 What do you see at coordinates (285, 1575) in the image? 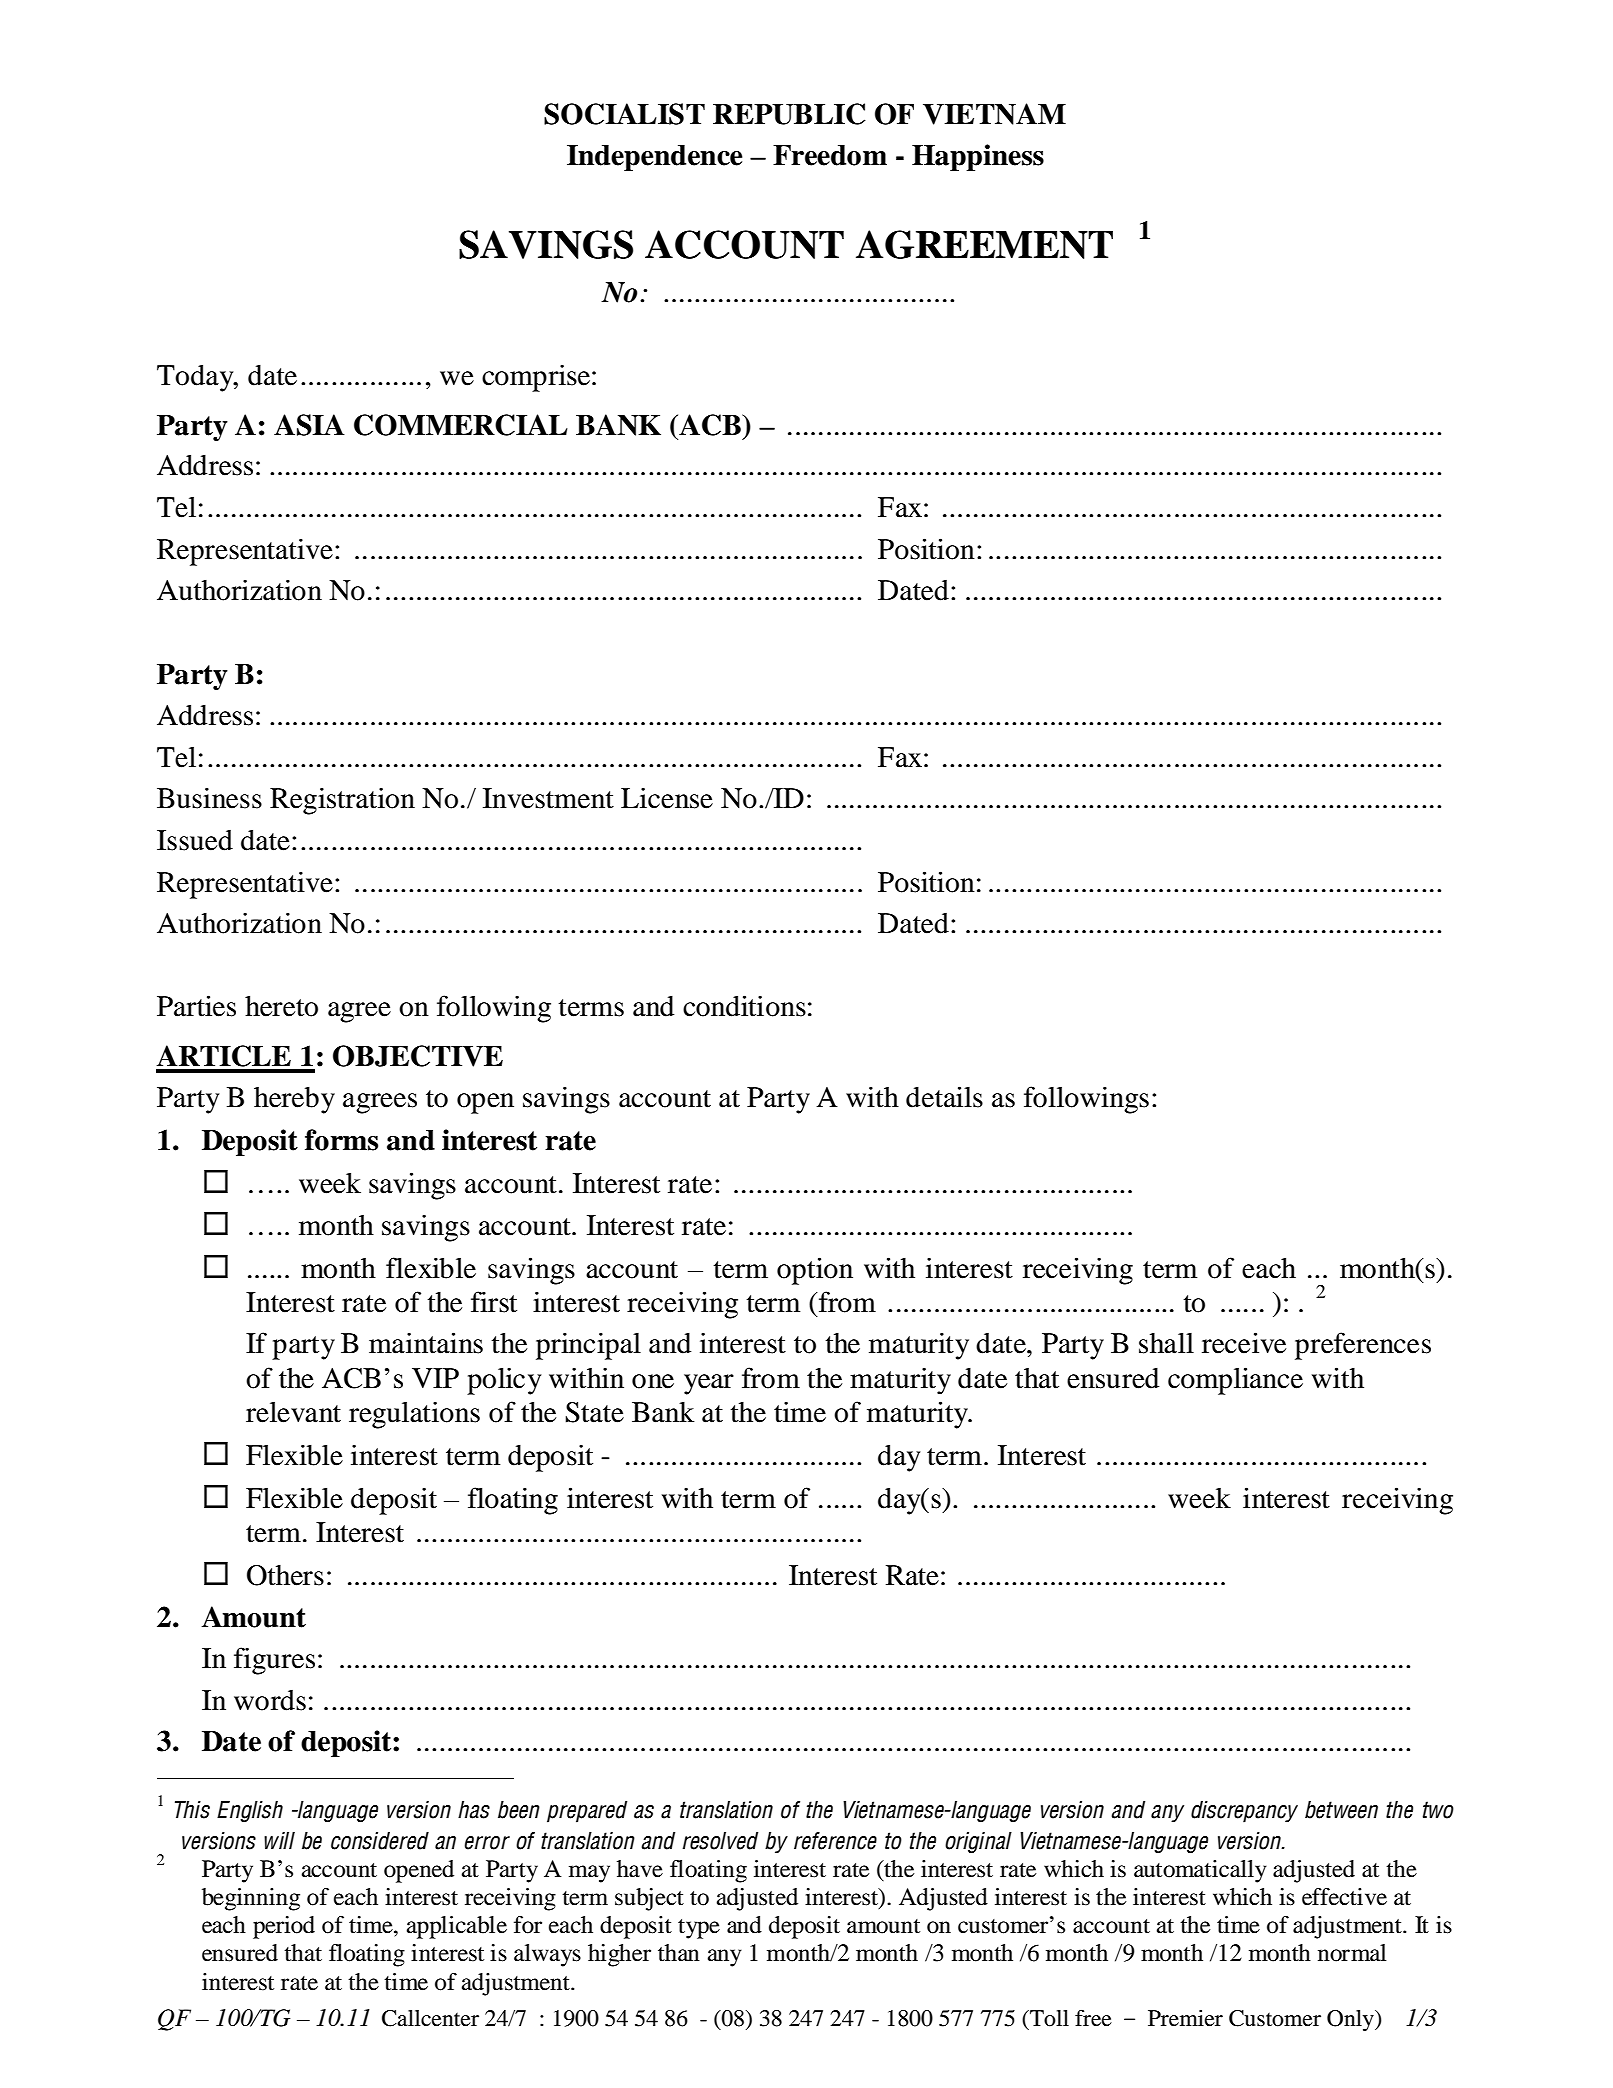
I see `Others` at bounding box center [285, 1575].
